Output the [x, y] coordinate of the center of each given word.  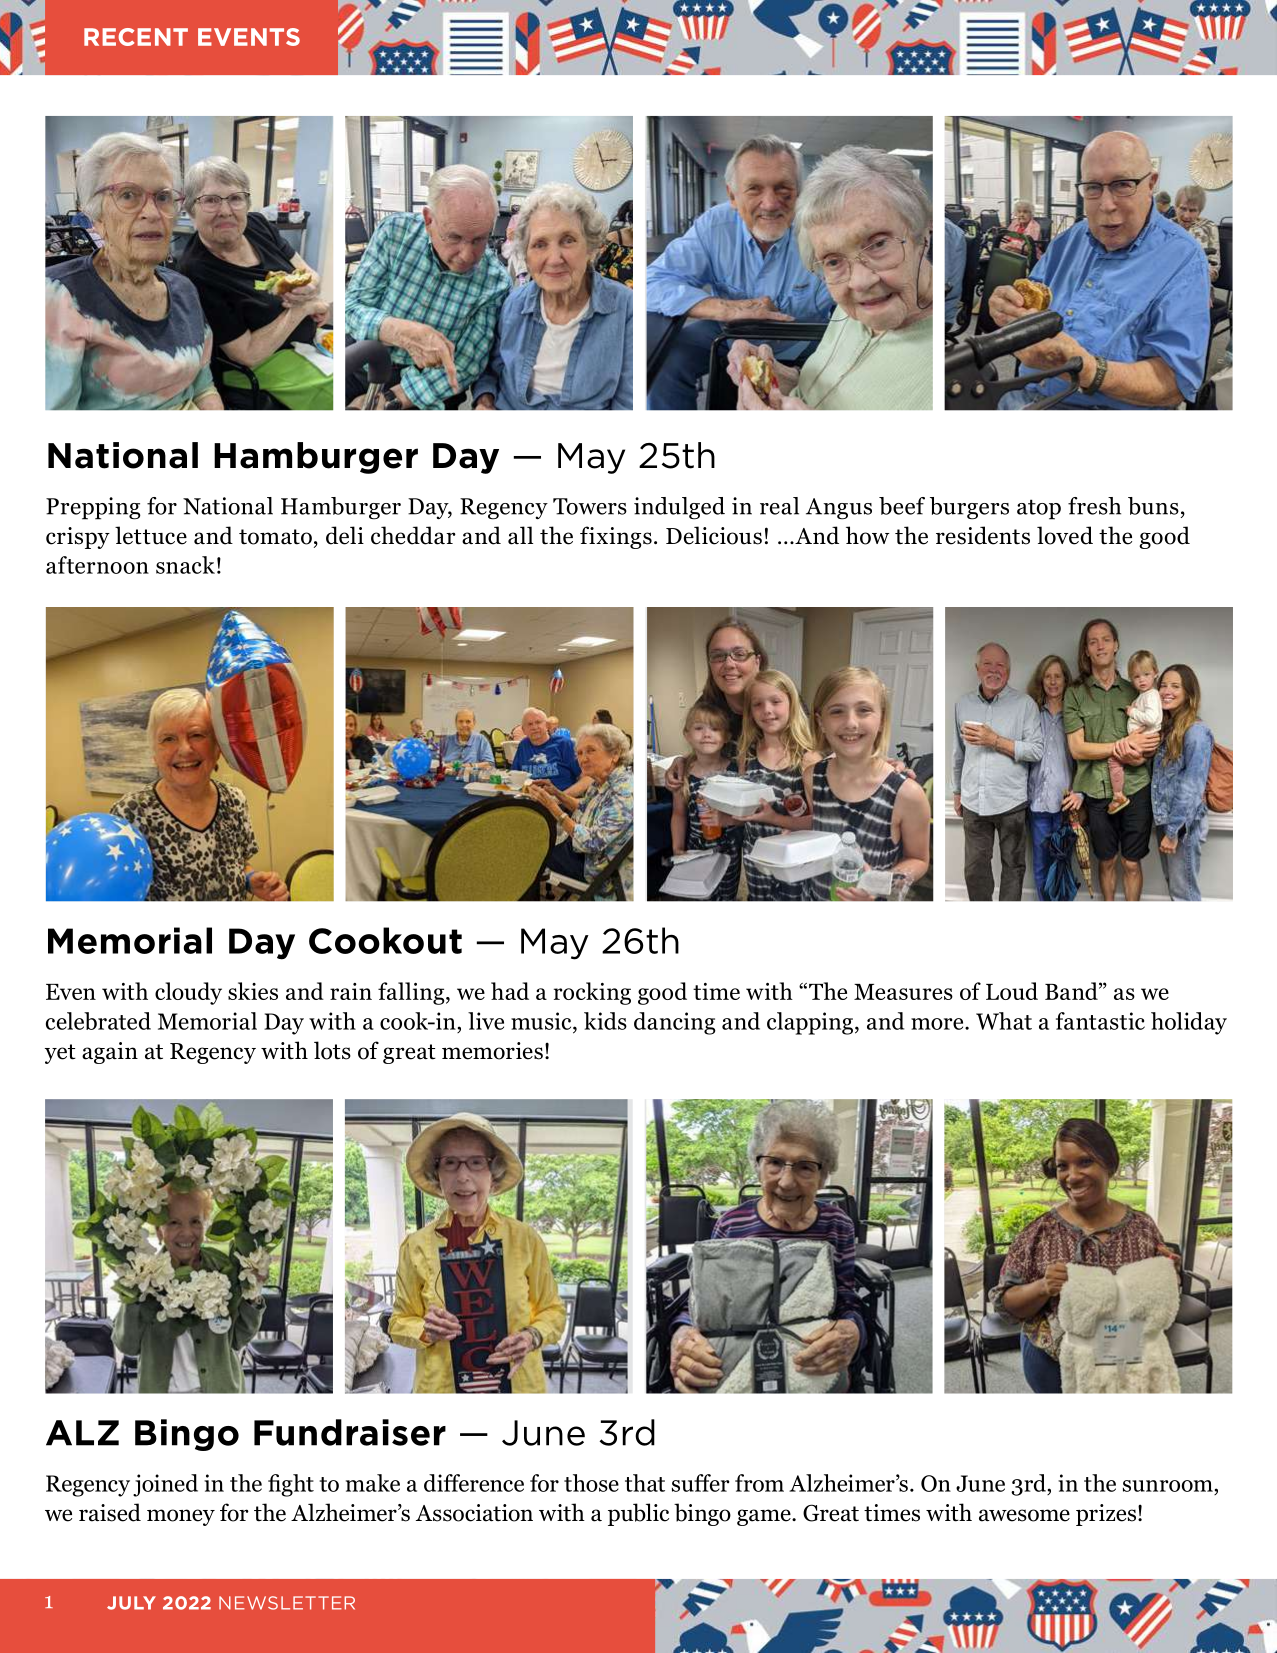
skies [253, 991]
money [181, 1517]
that [645, 1483]
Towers [590, 506]
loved [1065, 535]
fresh [1094, 506]
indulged [679, 508]
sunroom [1168, 1486]
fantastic [1100, 1021]
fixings [616, 537]
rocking [592, 993]
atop [1039, 509]
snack [185, 565]
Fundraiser [350, 1432]
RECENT [136, 37]
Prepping [93, 508]
